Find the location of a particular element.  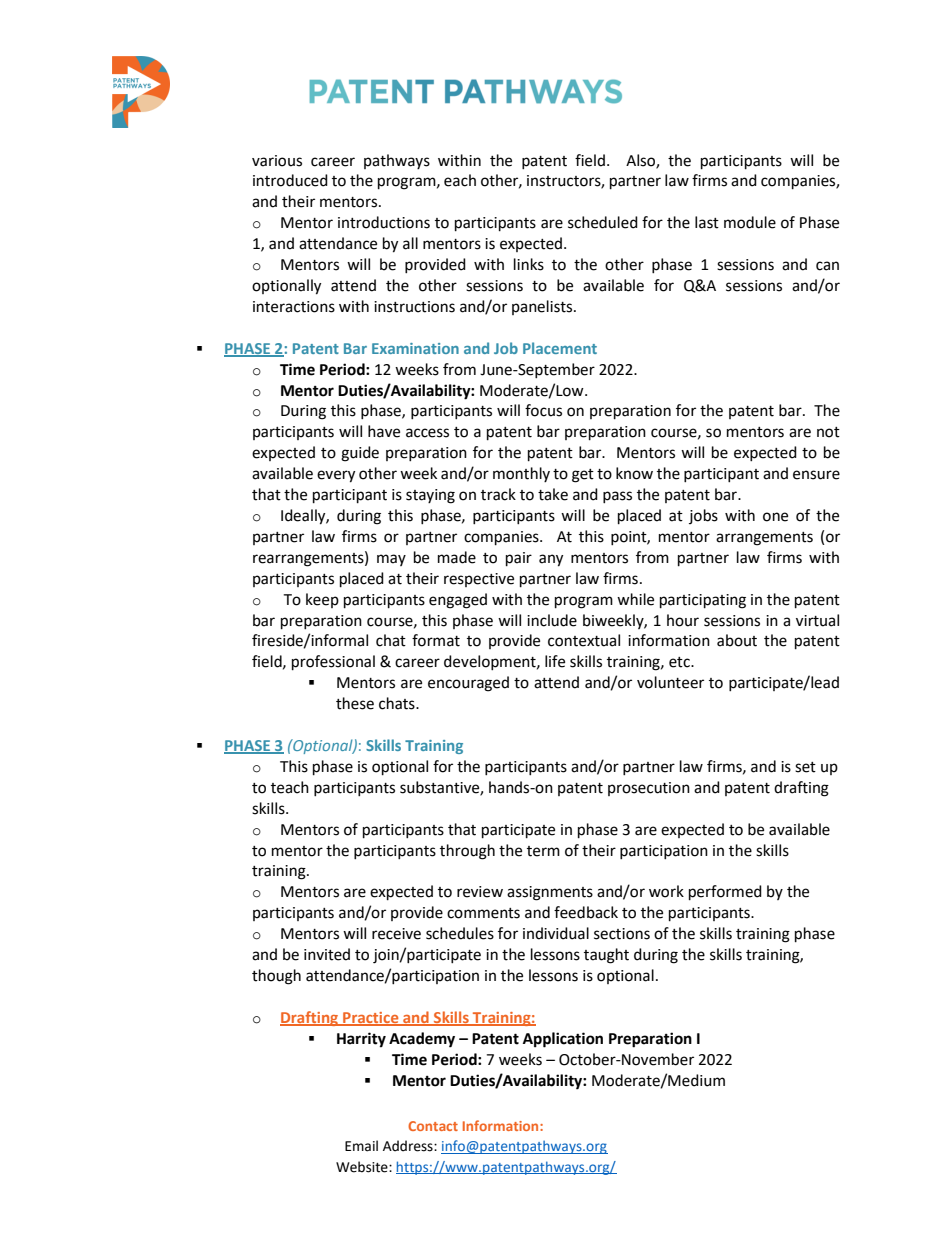

taught is located at coordinates (606, 956).
